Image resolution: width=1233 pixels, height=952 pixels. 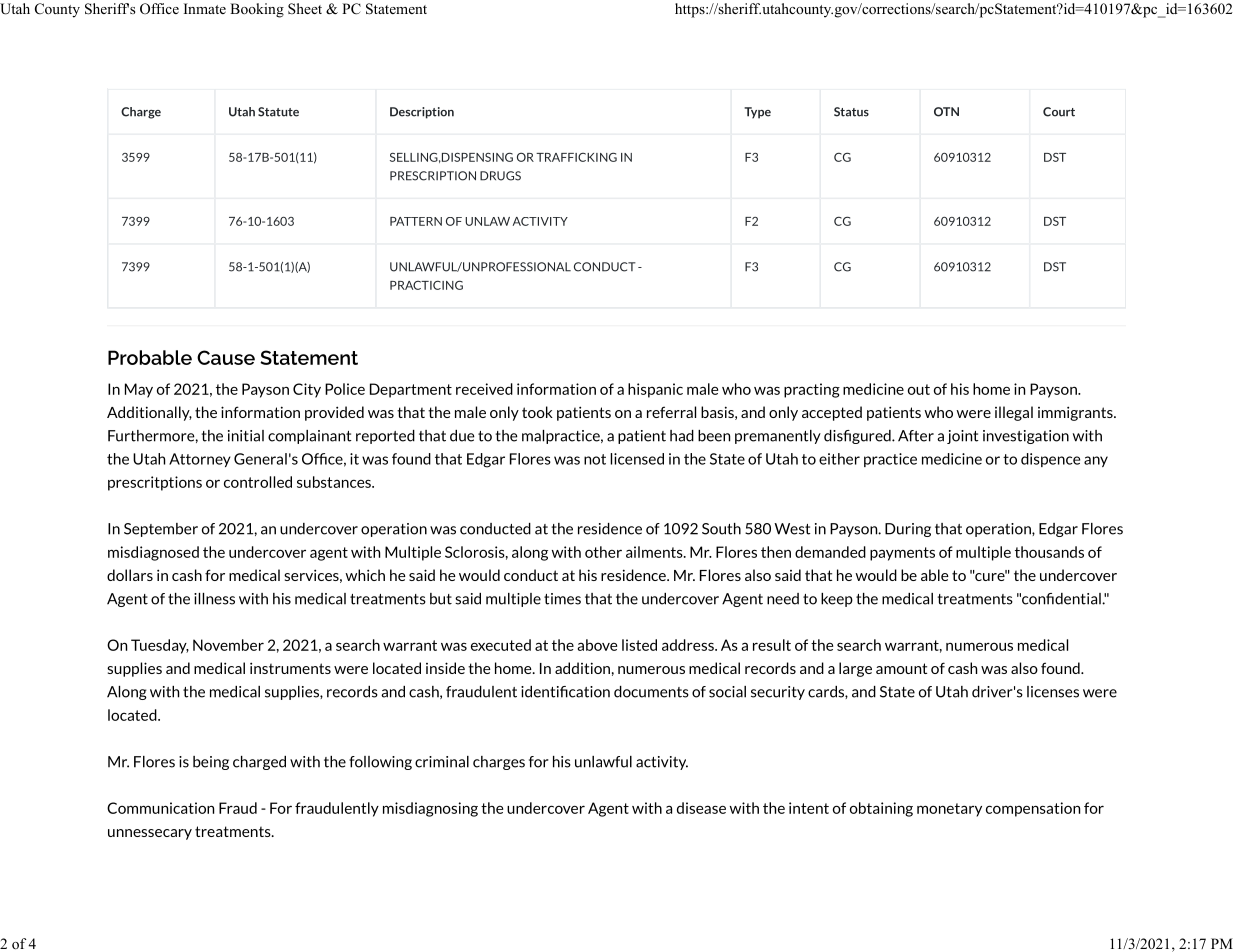 I want to click on monetary, so click(x=949, y=810).
